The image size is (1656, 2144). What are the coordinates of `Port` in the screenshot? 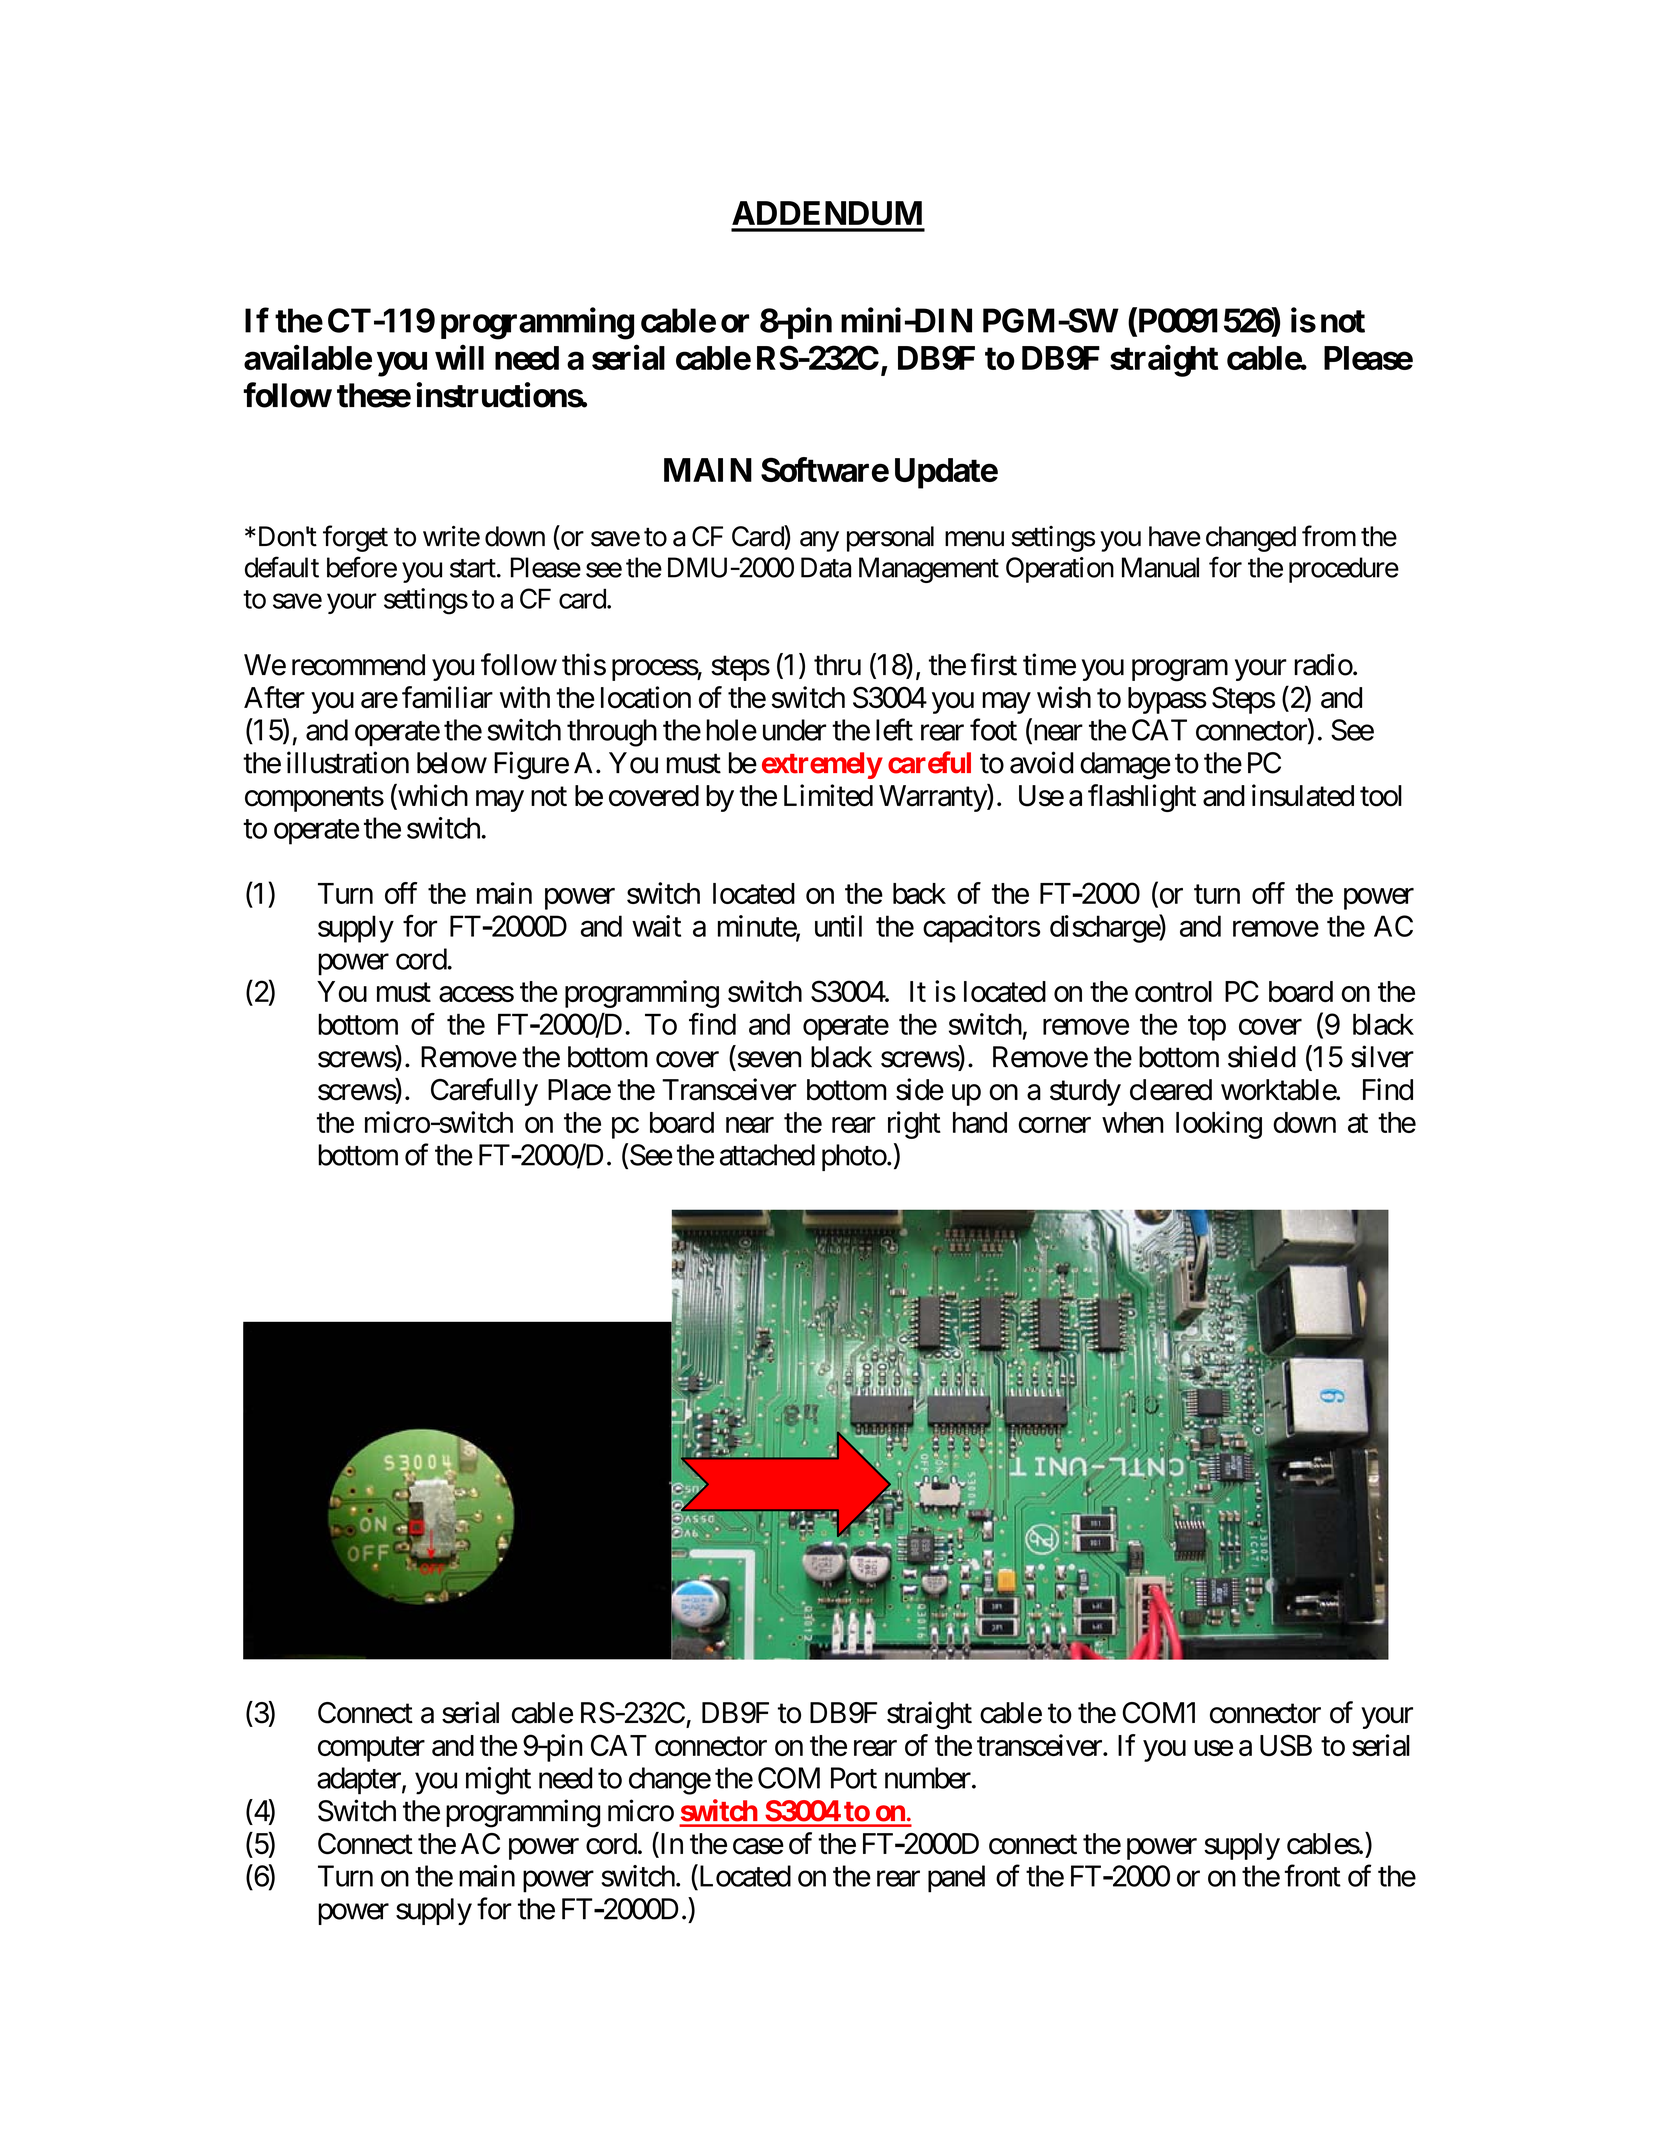 It's located at (854, 1778).
